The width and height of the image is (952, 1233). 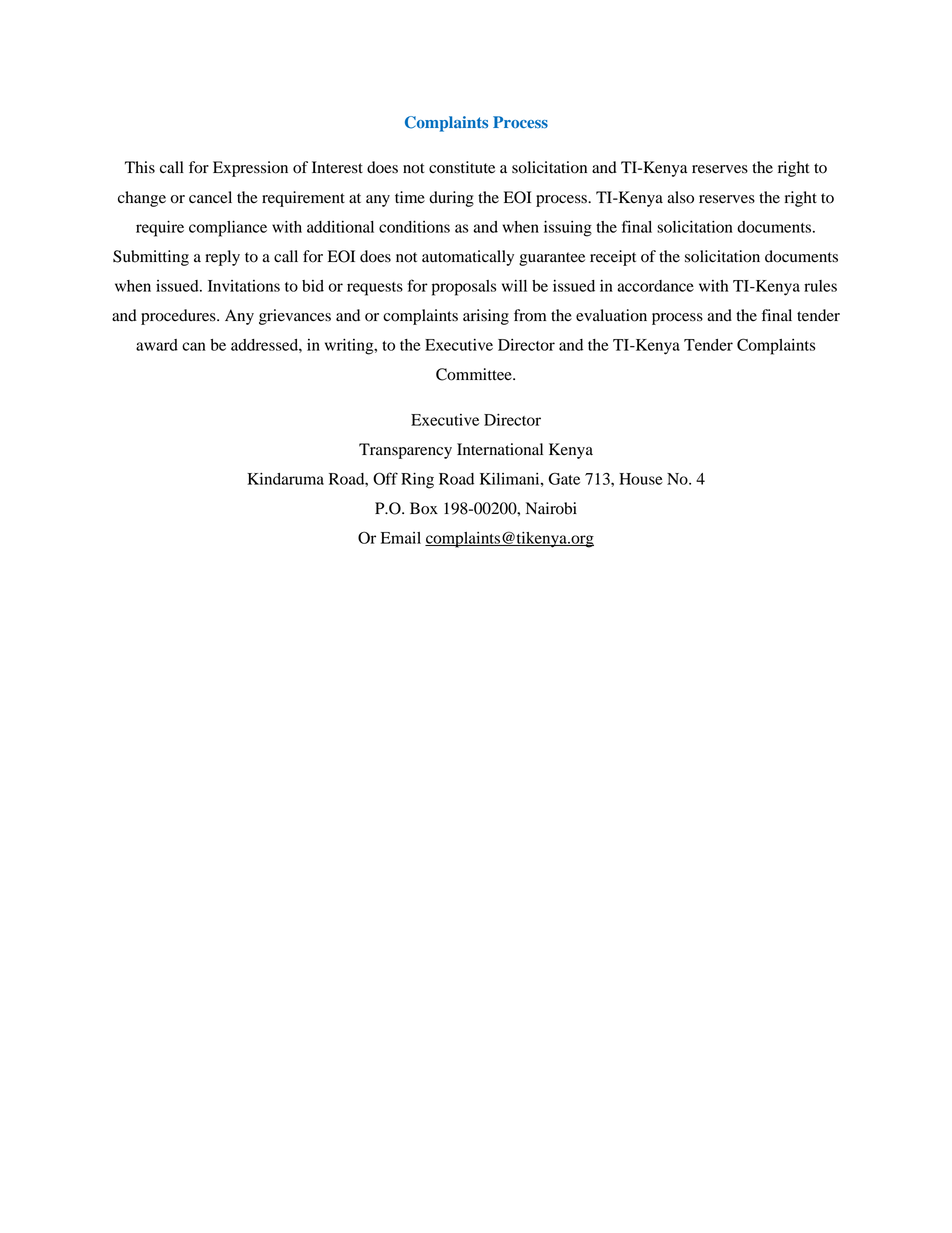 I want to click on evaluation, so click(x=611, y=315).
